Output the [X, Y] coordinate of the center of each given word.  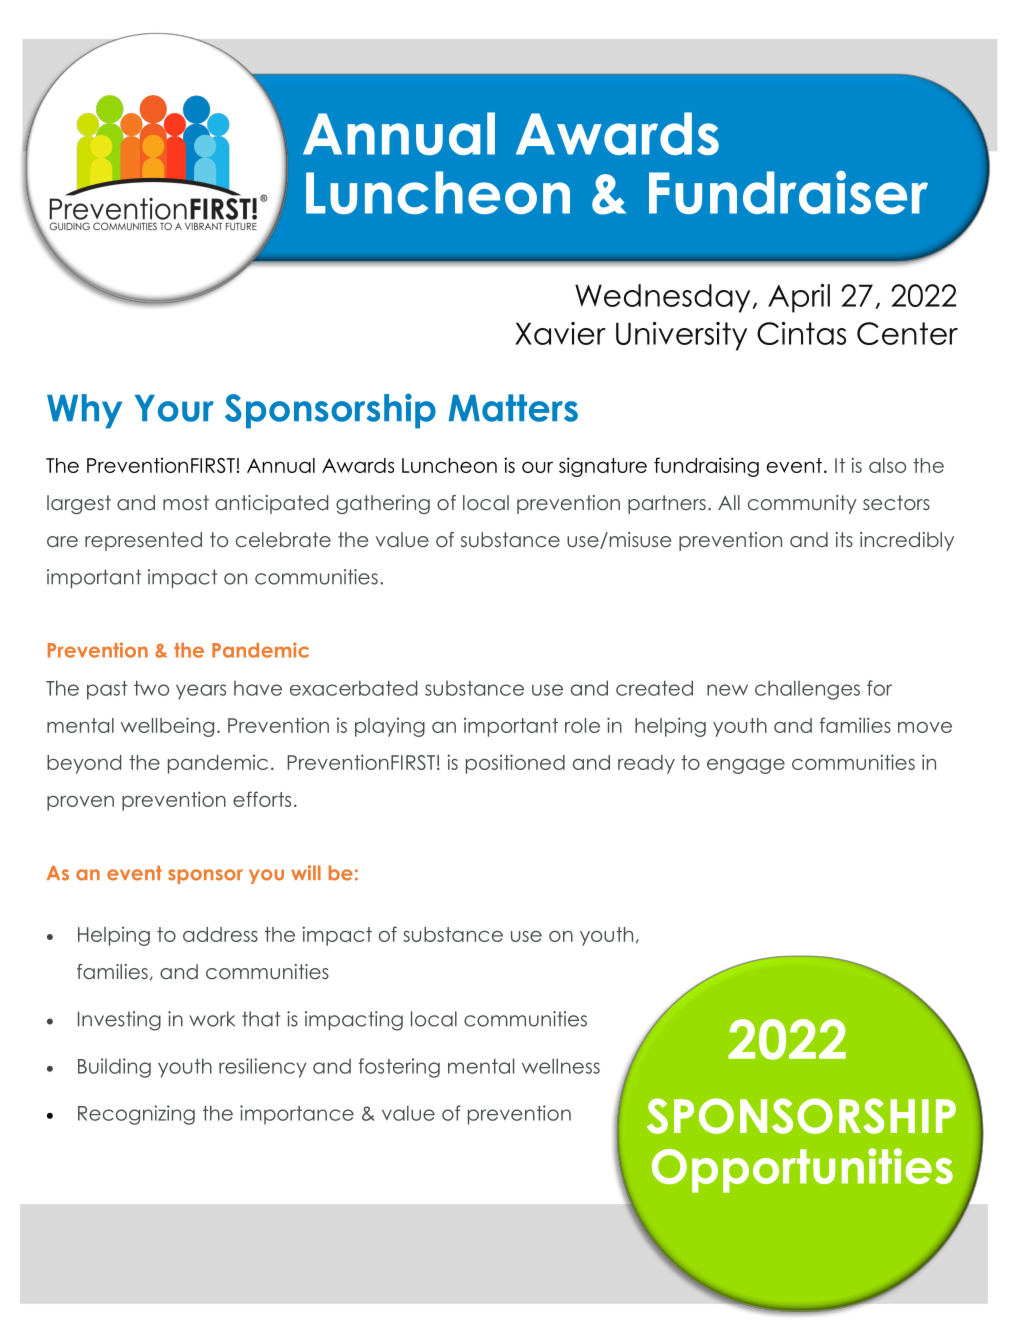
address [220, 934]
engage [746, 766]
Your [174, 408]
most [186, 502]
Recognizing [136, 1115]
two [151, 688]
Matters [513, 408]
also [887, 465]
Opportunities [802, 1170]
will [306, 872]
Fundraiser [788, 192]
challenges [807, 690]
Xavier [560, 333]
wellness [561, 1066]
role [582, 725]
